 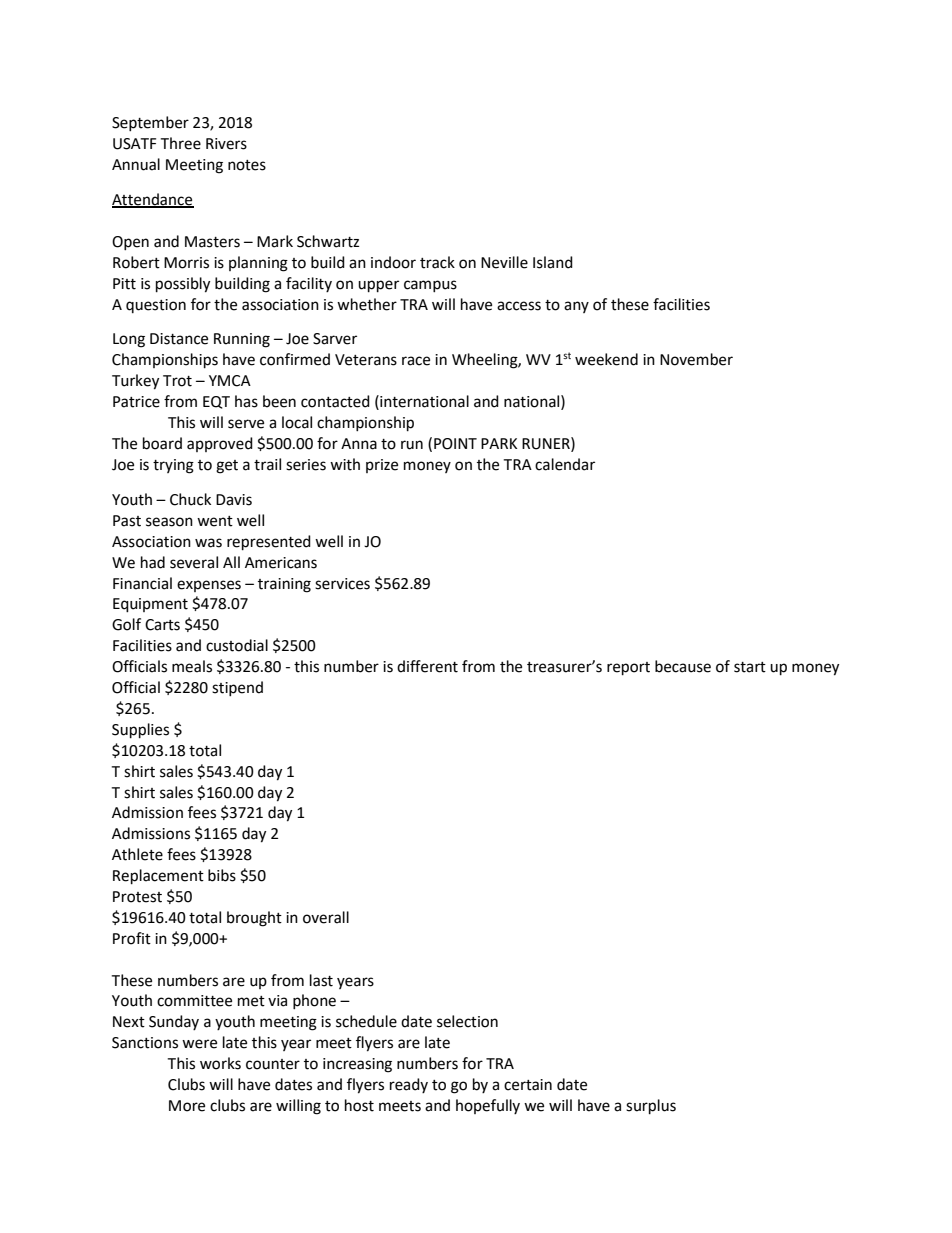 I want to click on POINT, so click(x=455, y=444).
